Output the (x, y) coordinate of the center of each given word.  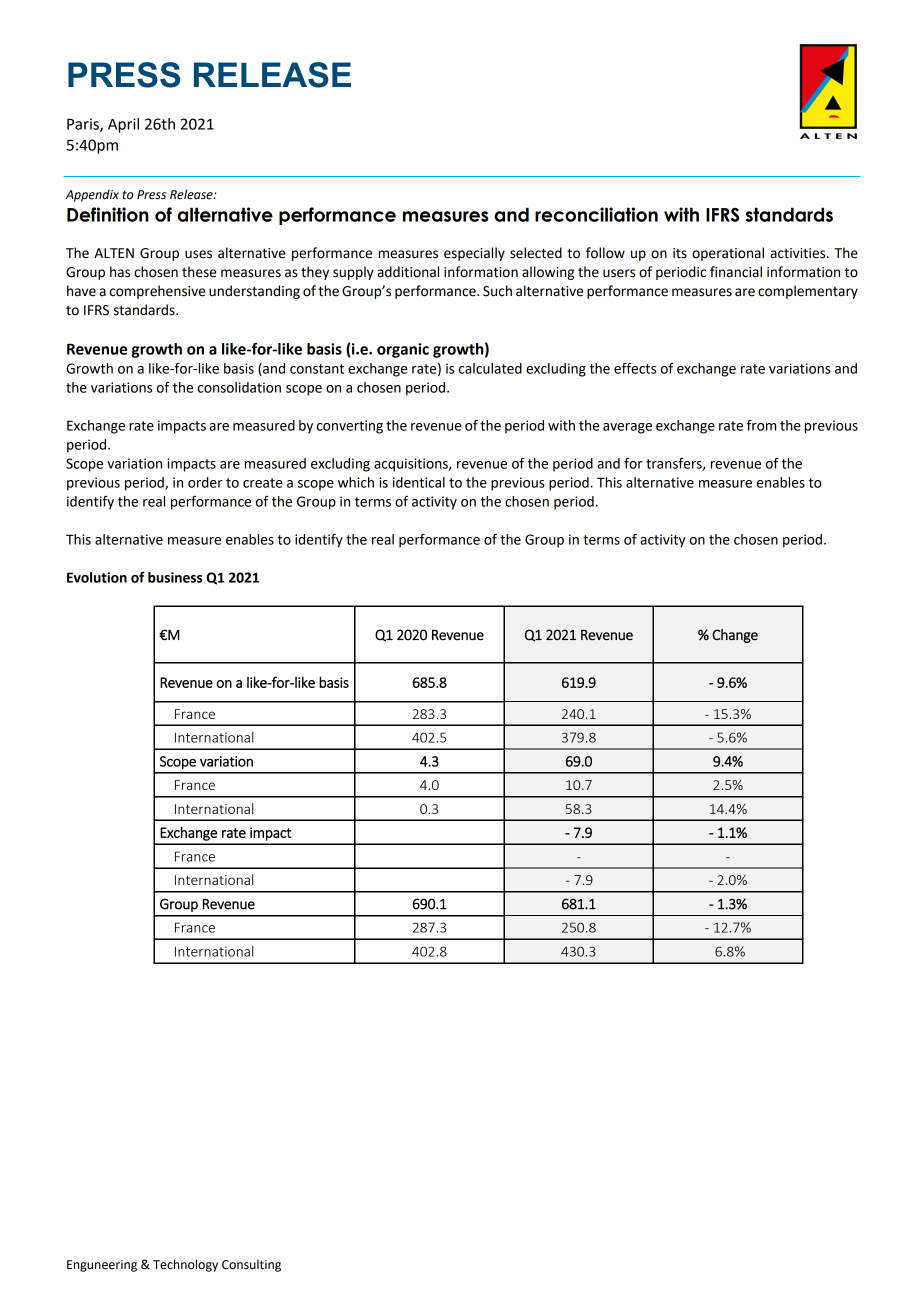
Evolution (97, 577)
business (175, 577)
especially (474, 254)
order (205, 482)
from (761, 425)
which (356, 482)
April (123, 125)
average (627, 428)
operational (728, 254)
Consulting (251, 1265)
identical (419, 482)
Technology (185, 1265)
